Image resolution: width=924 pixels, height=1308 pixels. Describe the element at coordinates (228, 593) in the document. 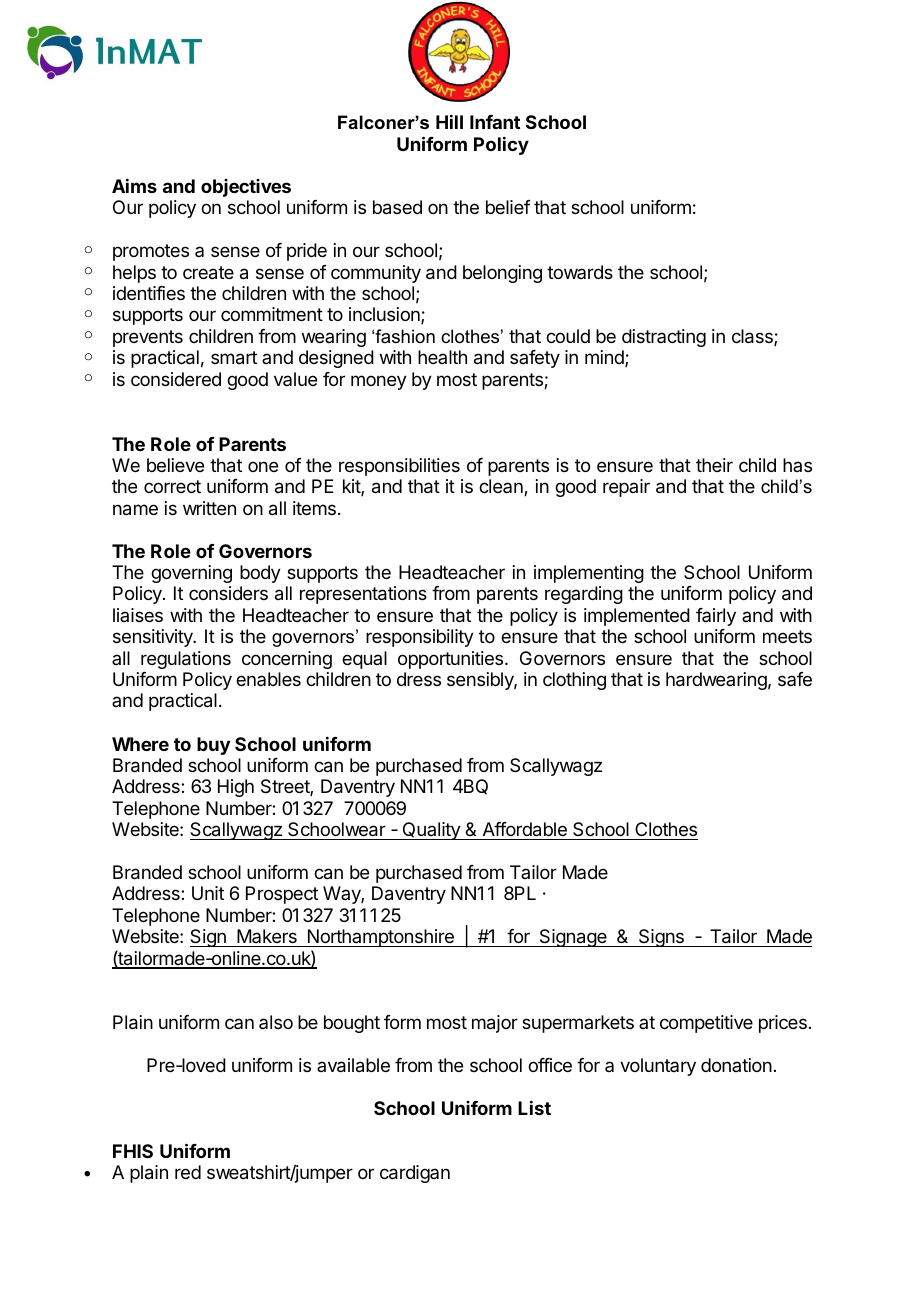

I see `considers` at that location.
